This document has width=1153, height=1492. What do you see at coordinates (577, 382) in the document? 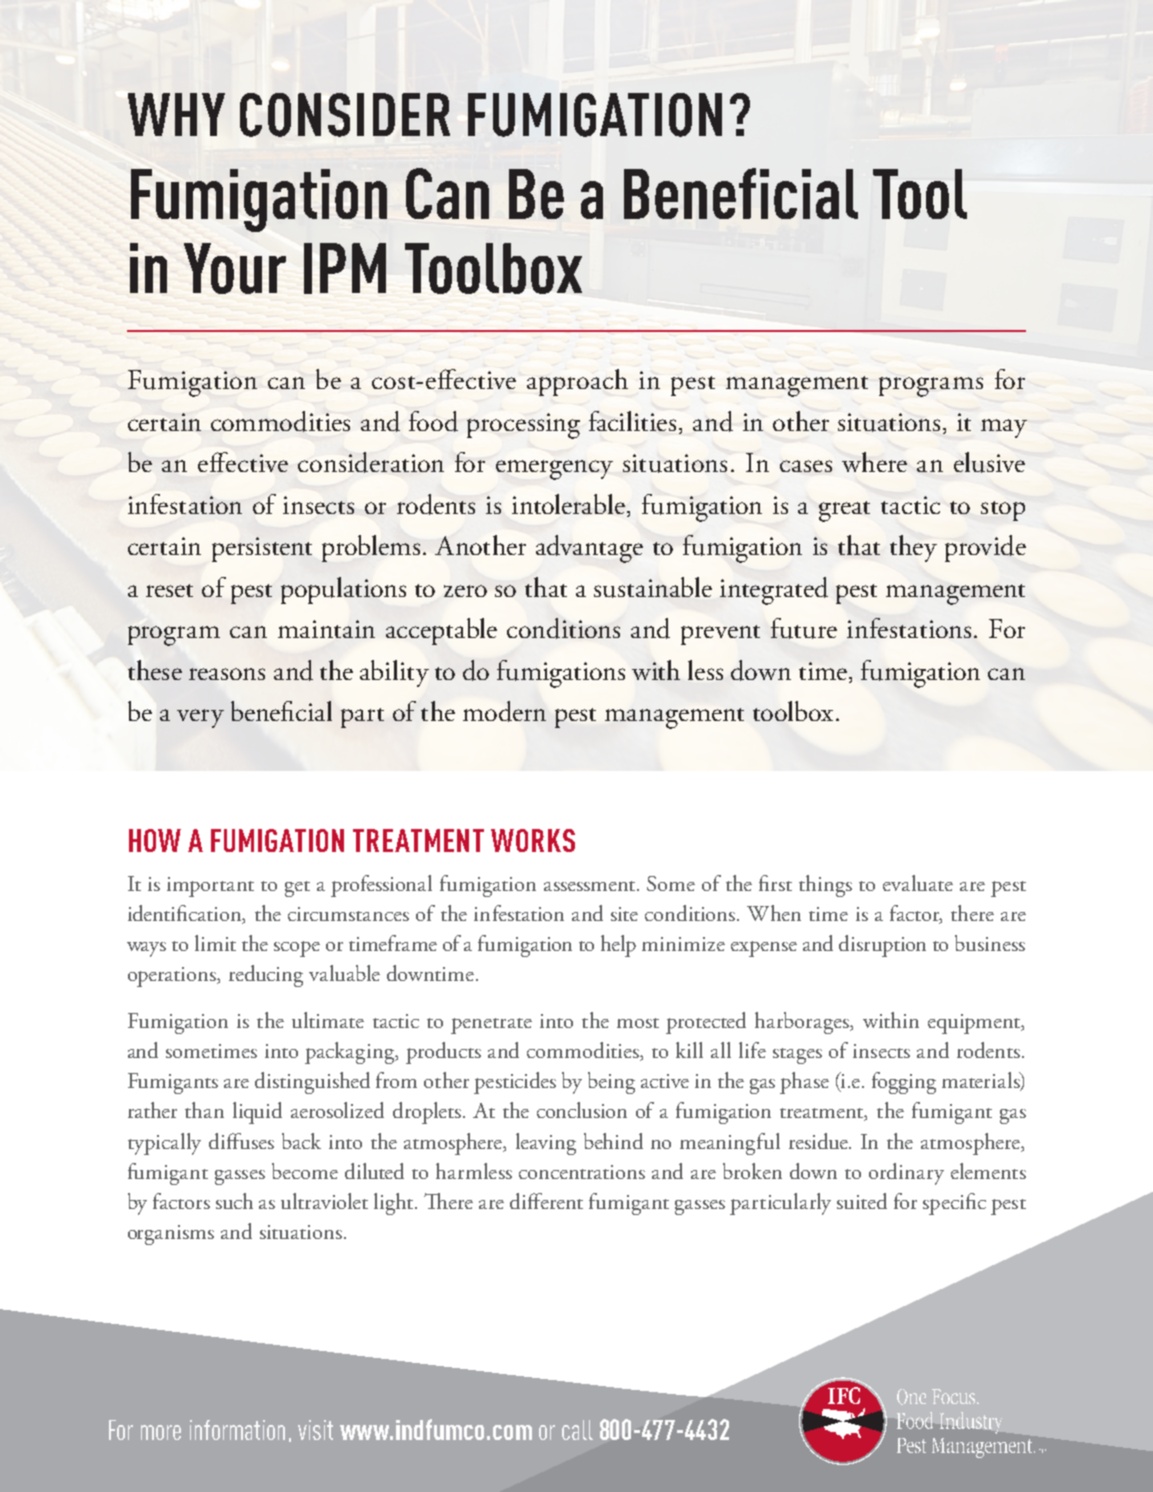
I see `approach` at bounding box center [577, 382].
